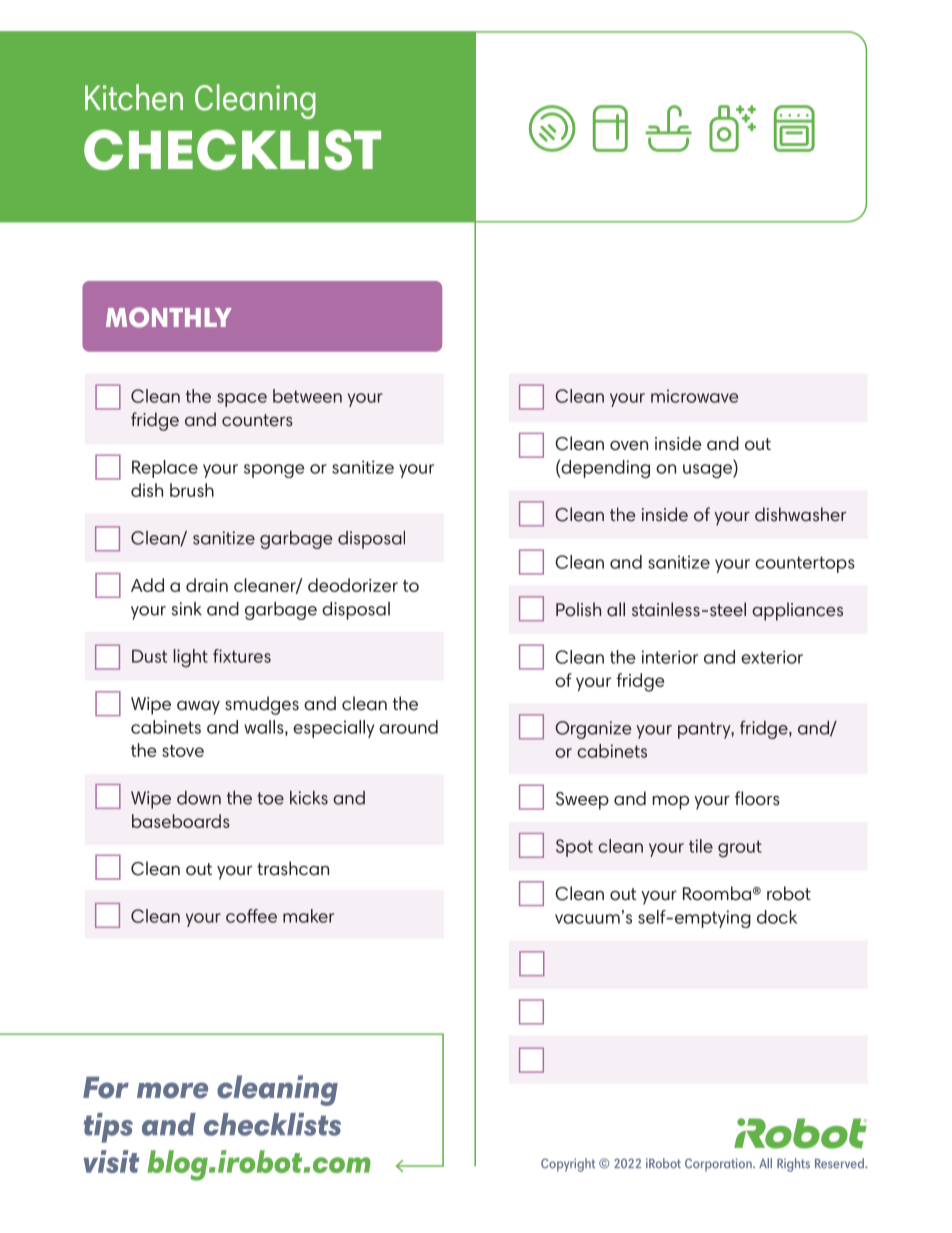  What do you see at coordinates (232, 149) in the screenshot?
I see `CHECKLIST` at bounding box center [232, 149].
